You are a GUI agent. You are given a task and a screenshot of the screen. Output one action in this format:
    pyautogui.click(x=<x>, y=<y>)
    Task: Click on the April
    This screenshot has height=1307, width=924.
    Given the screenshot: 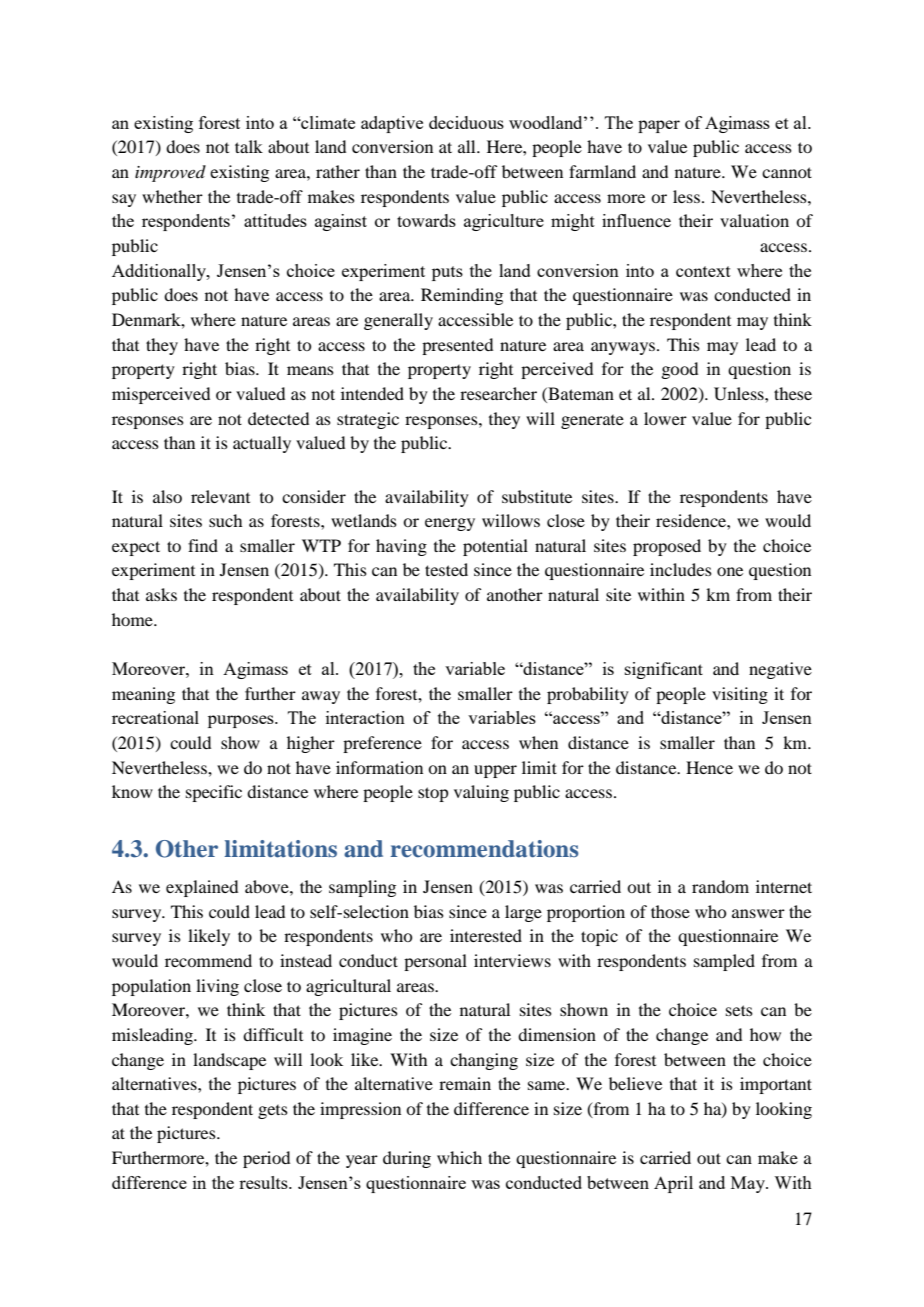 What is the action you would take?
    pyautogui.click(x=673, y=1184)
